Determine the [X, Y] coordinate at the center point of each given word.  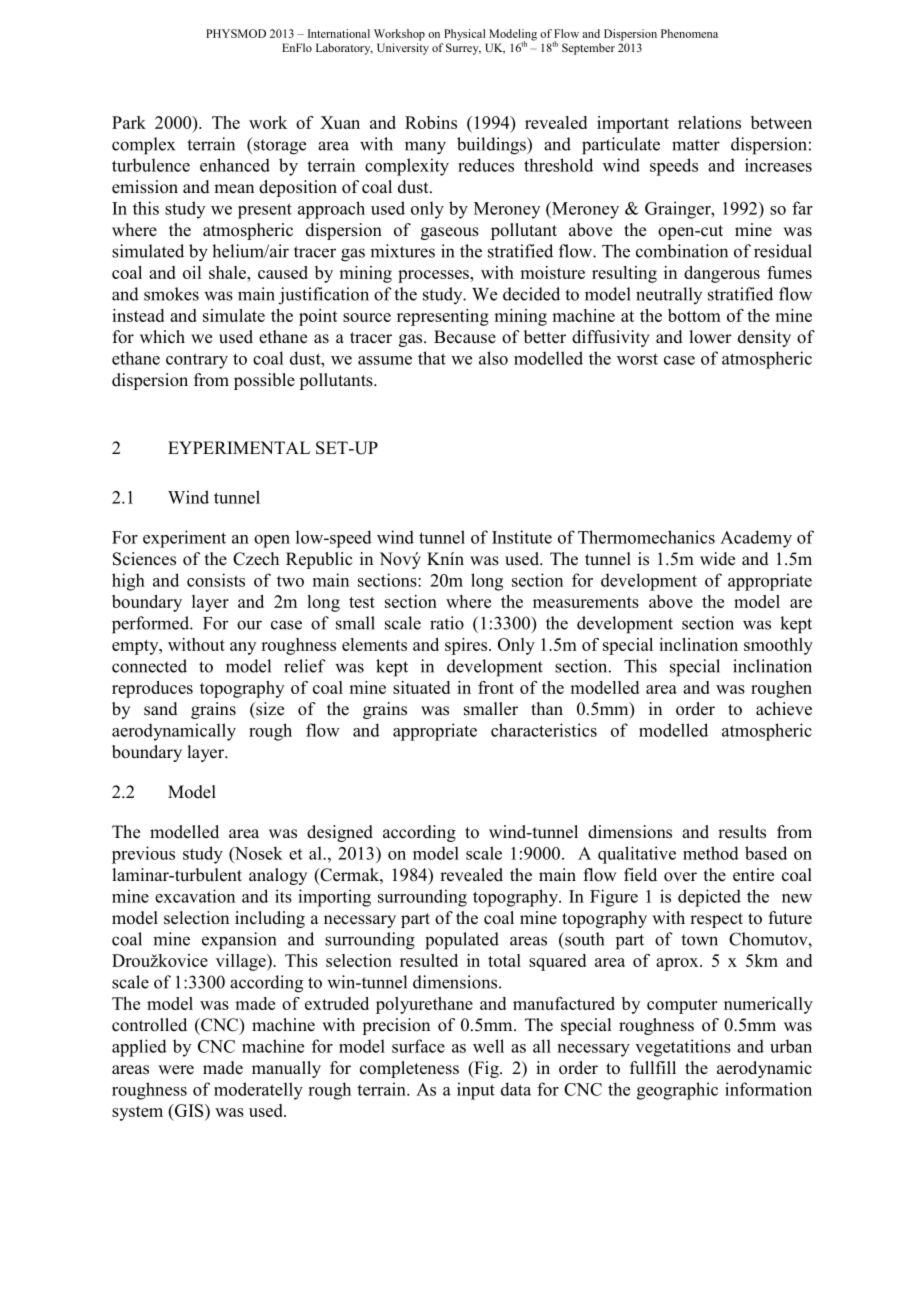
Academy [756, 539]
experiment [184, 539]
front [496, 687]
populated [462, 941]
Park [129, 122]
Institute [522, 537]
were [176, 1070]
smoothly [778, 646]
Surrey [463, 49]
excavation [195, 896]
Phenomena [689, 33]
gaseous [450, 233]
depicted [709, 898]
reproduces [152, 689]
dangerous [722, 274]
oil [192, 272]
